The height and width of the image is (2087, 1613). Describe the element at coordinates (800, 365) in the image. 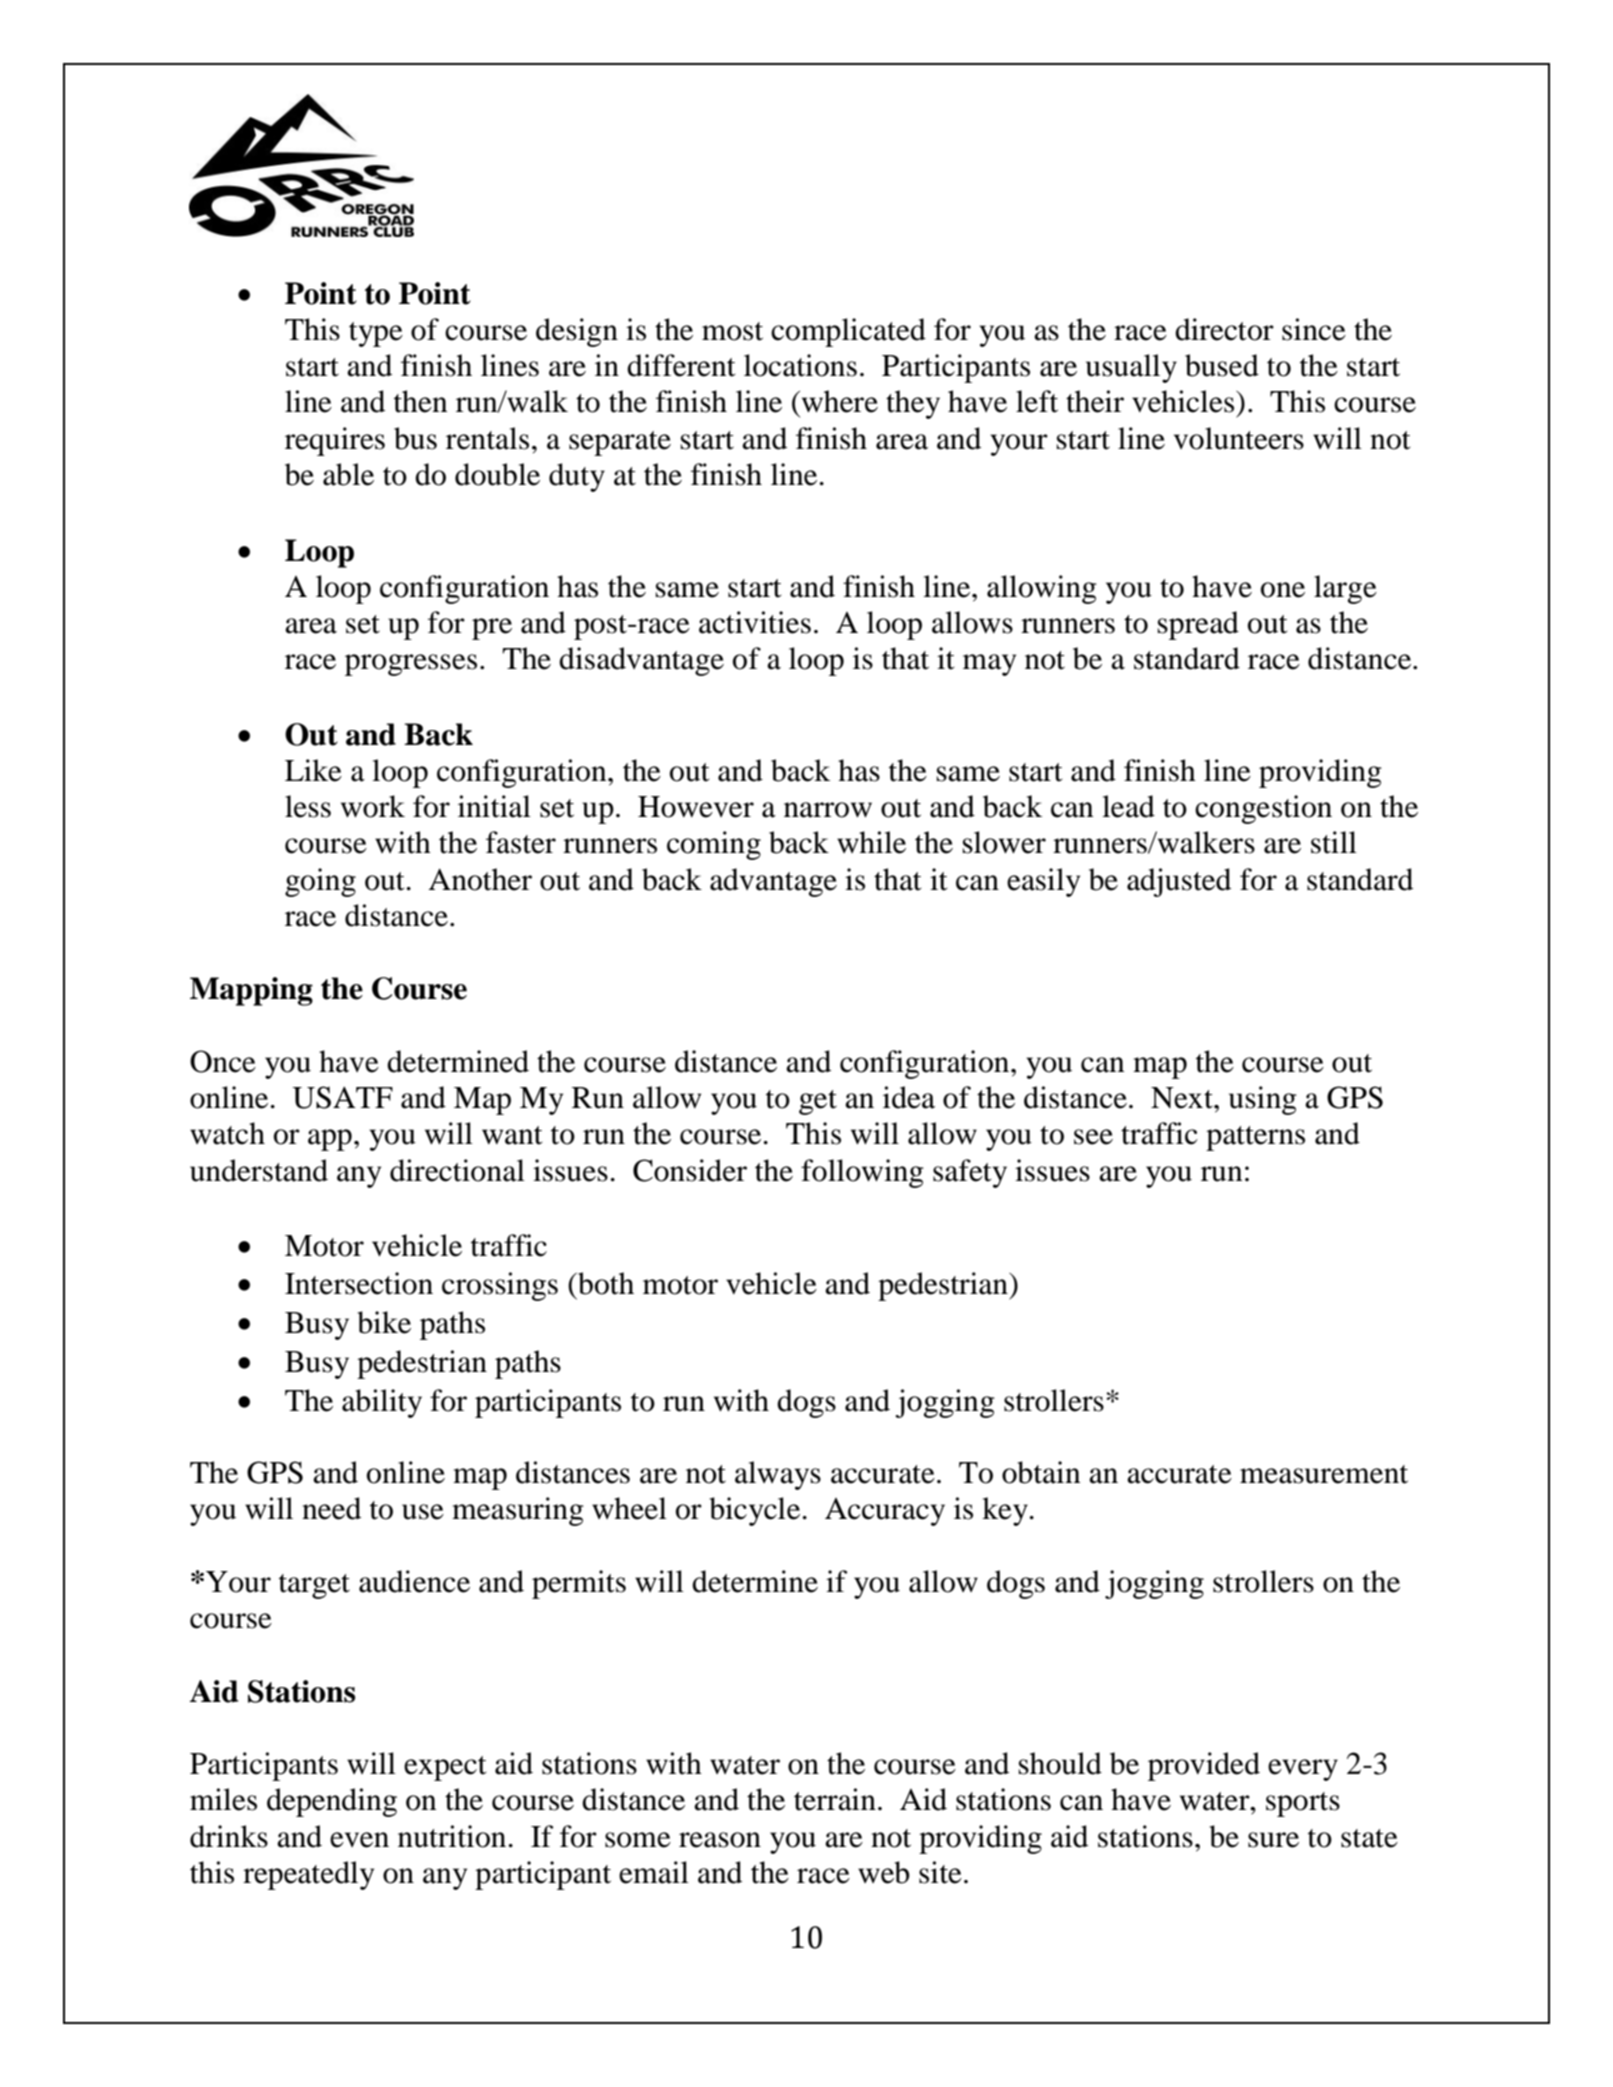

I see `locations` at that location.
